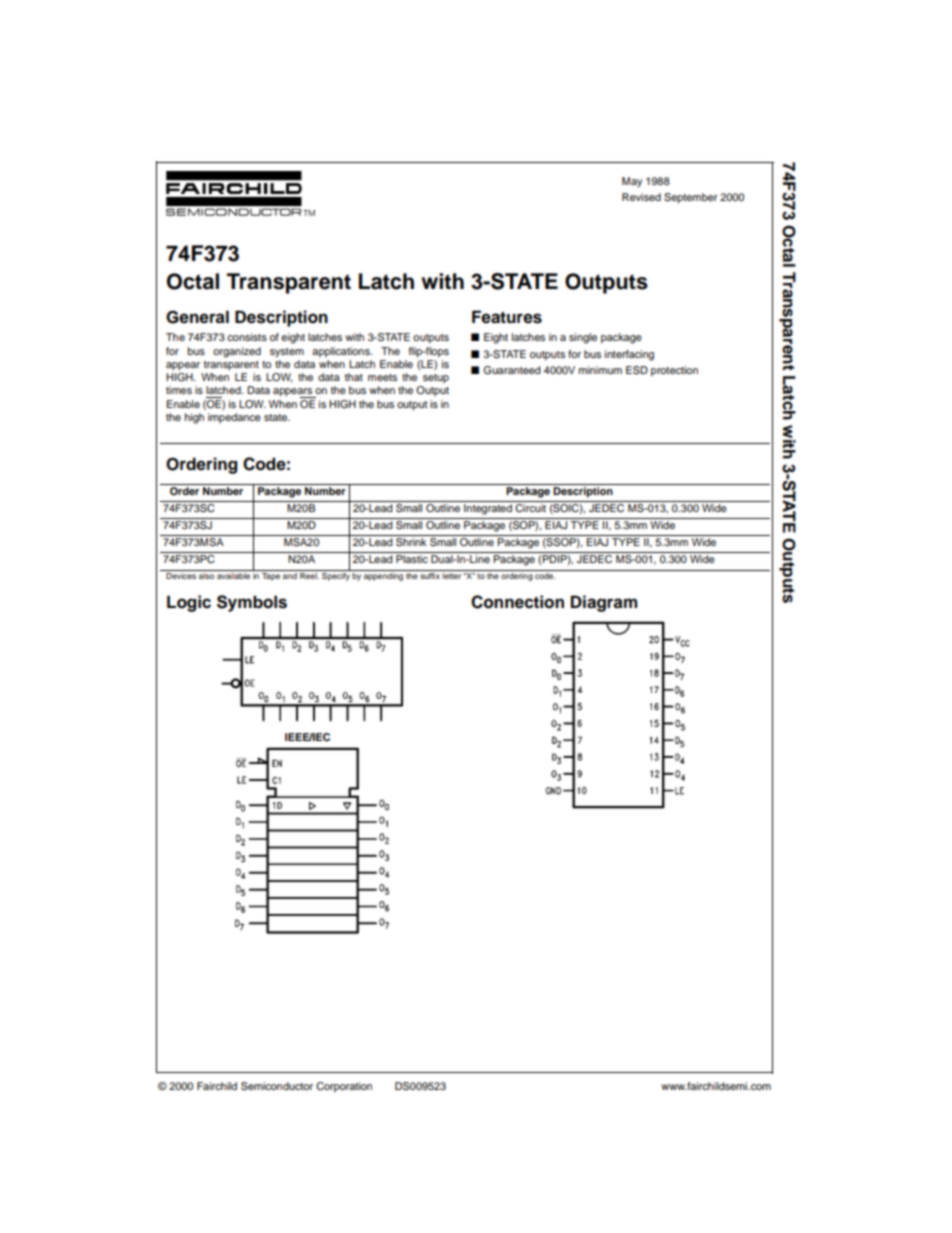 Image resolution: width=952 pixels, height=1233 pixels. What do you see at coordinates (277, 1086) in the screenshot?
I see `Semiconductor` at bounding box center [277, 1086].
